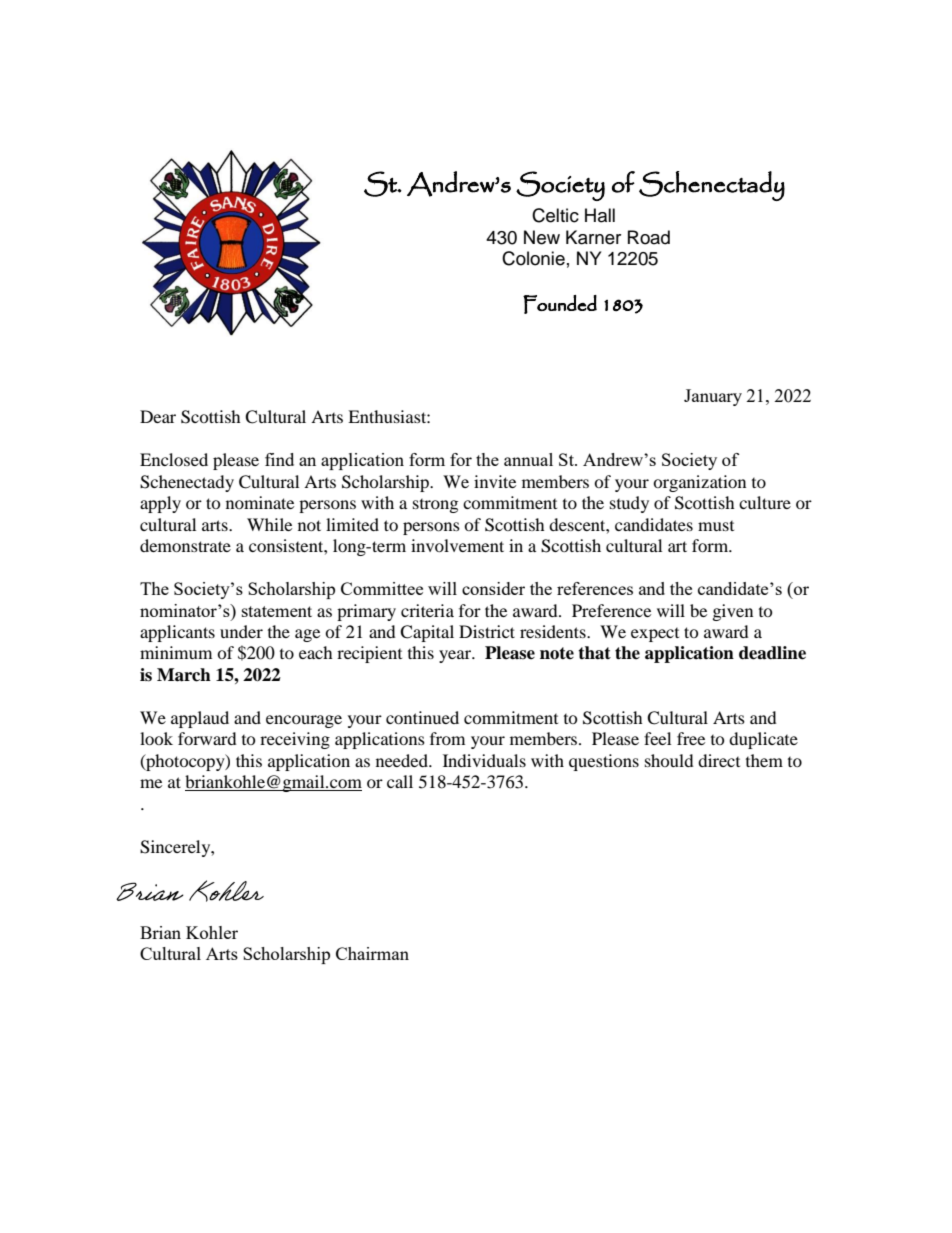 This screenshot has width=952, height=1233. What do you see at coordinates (158, 416) in the screenshot?
I see `Dear` at bounding box center [158, 416].
